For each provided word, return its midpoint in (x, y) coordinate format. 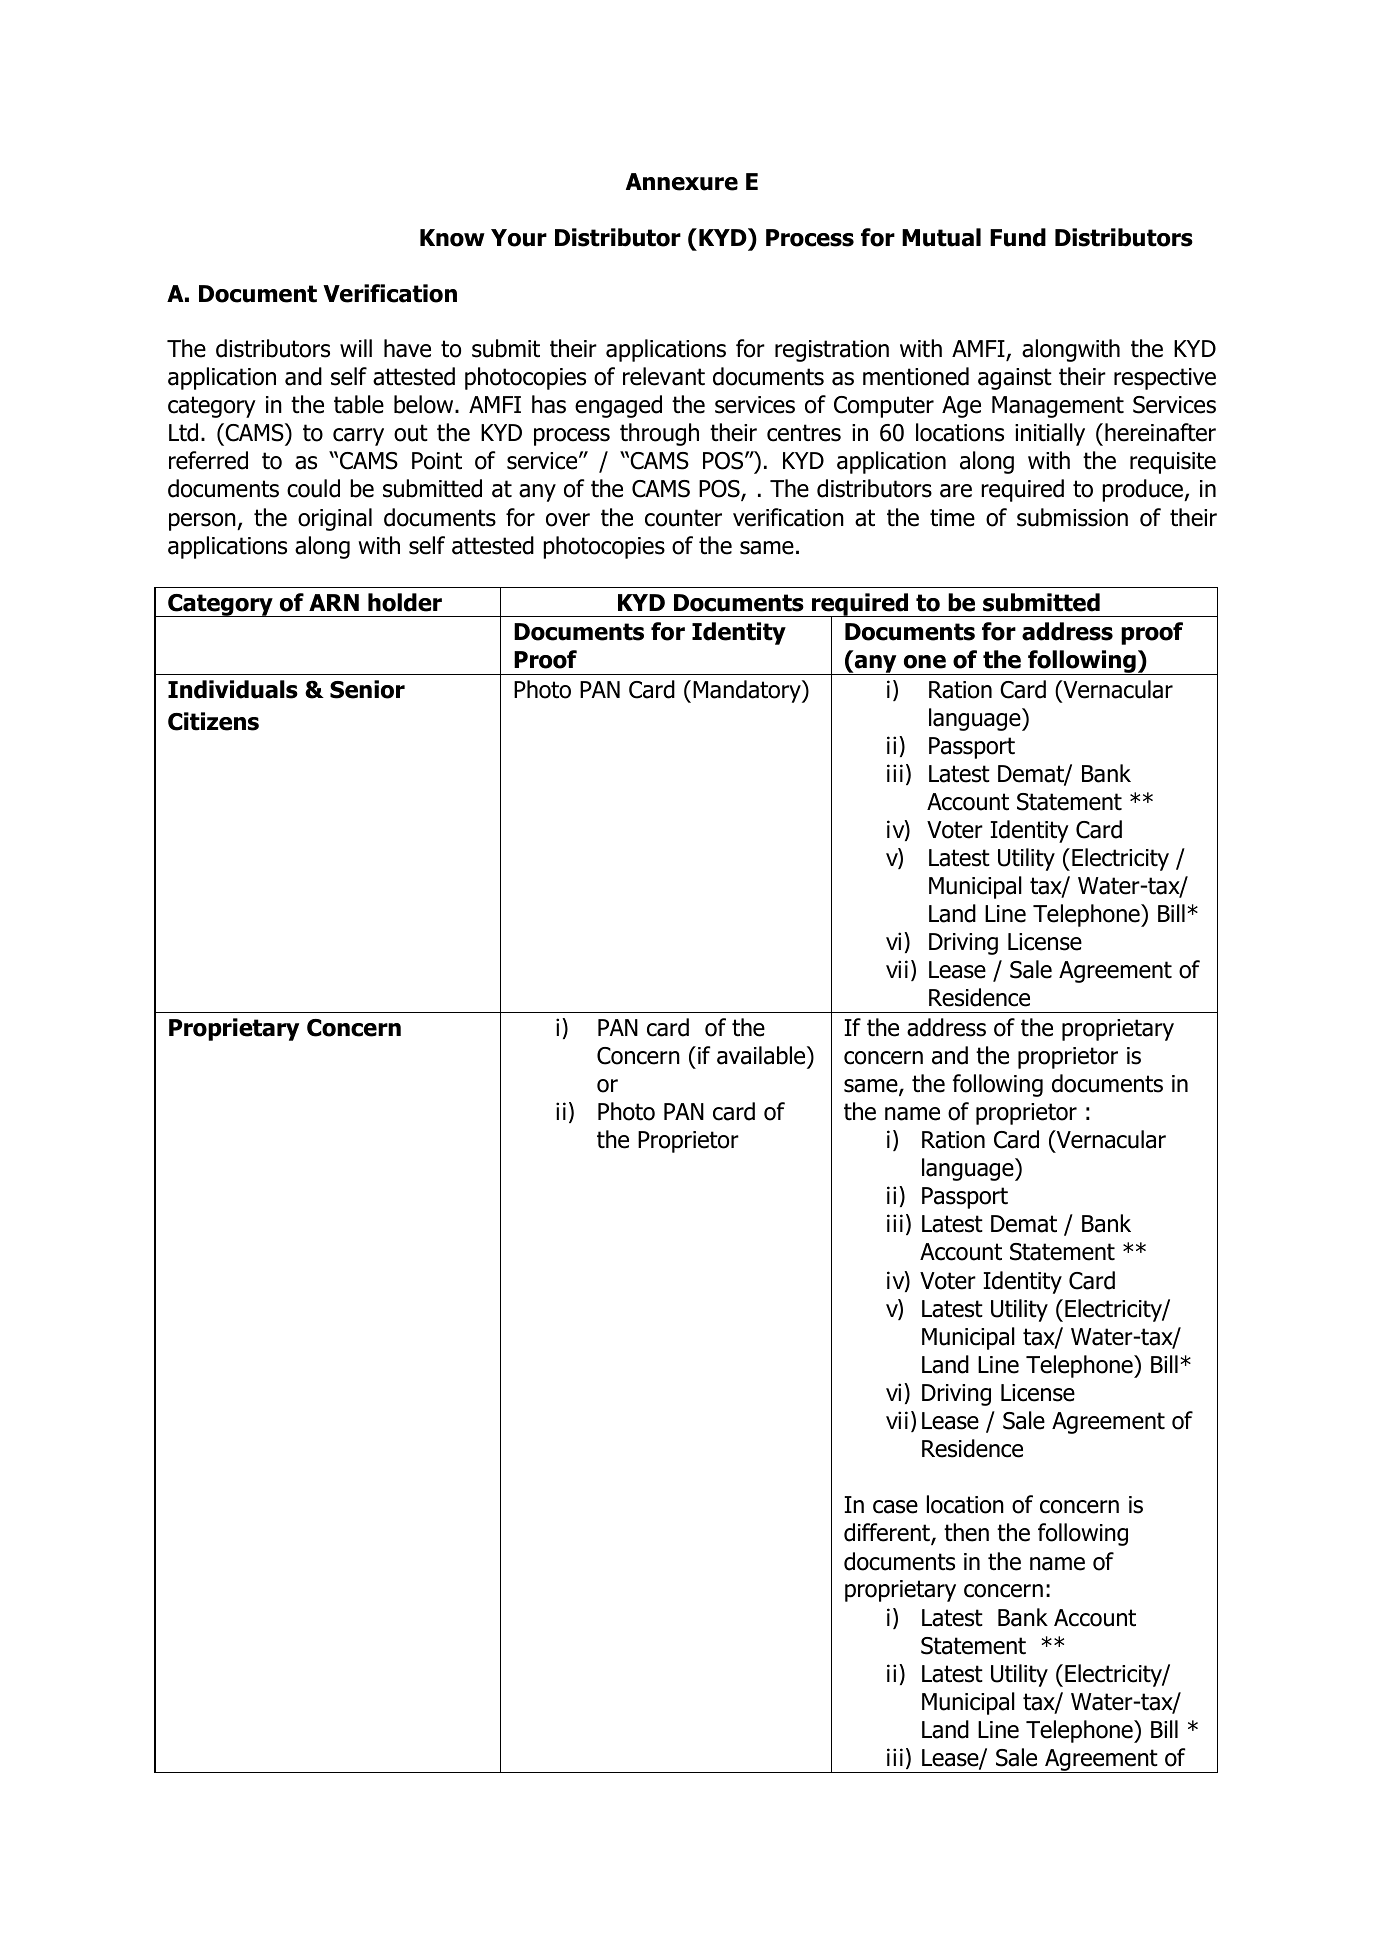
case (895, 1507)
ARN (334, 602)
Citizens (213, 721)
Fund (1018, 237)
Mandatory (748, 691)
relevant (664, 376)
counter (683, 518)
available (762, 1055)
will (356, 348)
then (966, 1532)
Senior (367, 689)
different (888, 1534)
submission (1072, 517)
